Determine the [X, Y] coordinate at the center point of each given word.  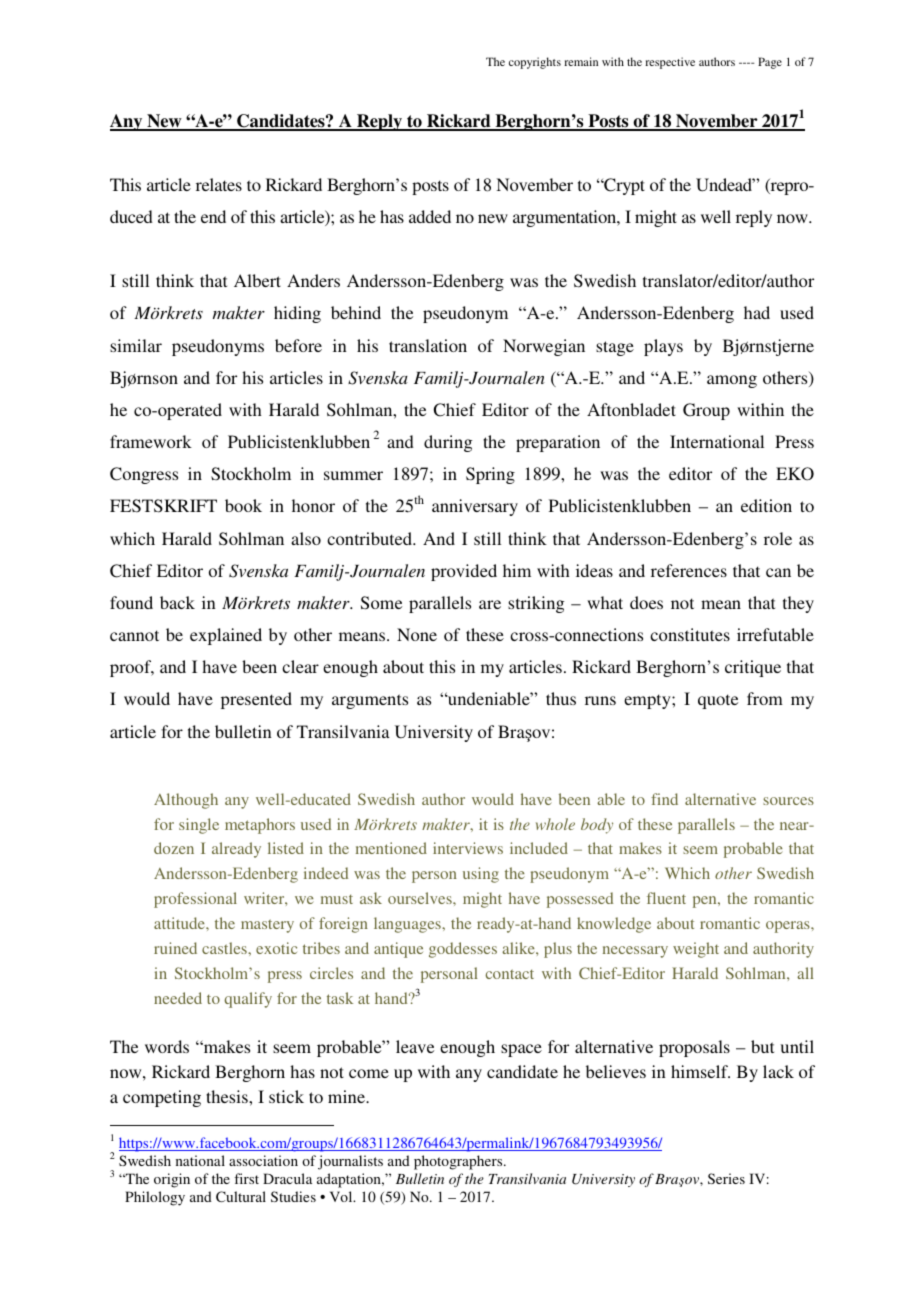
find [664, 799]
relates [219, 184]
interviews [468, 848]
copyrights [535, 63]
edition [766, 505]
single [199, 826]
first [246, 1178]
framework [151, 441]
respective [670, 63]
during [448, 443]
